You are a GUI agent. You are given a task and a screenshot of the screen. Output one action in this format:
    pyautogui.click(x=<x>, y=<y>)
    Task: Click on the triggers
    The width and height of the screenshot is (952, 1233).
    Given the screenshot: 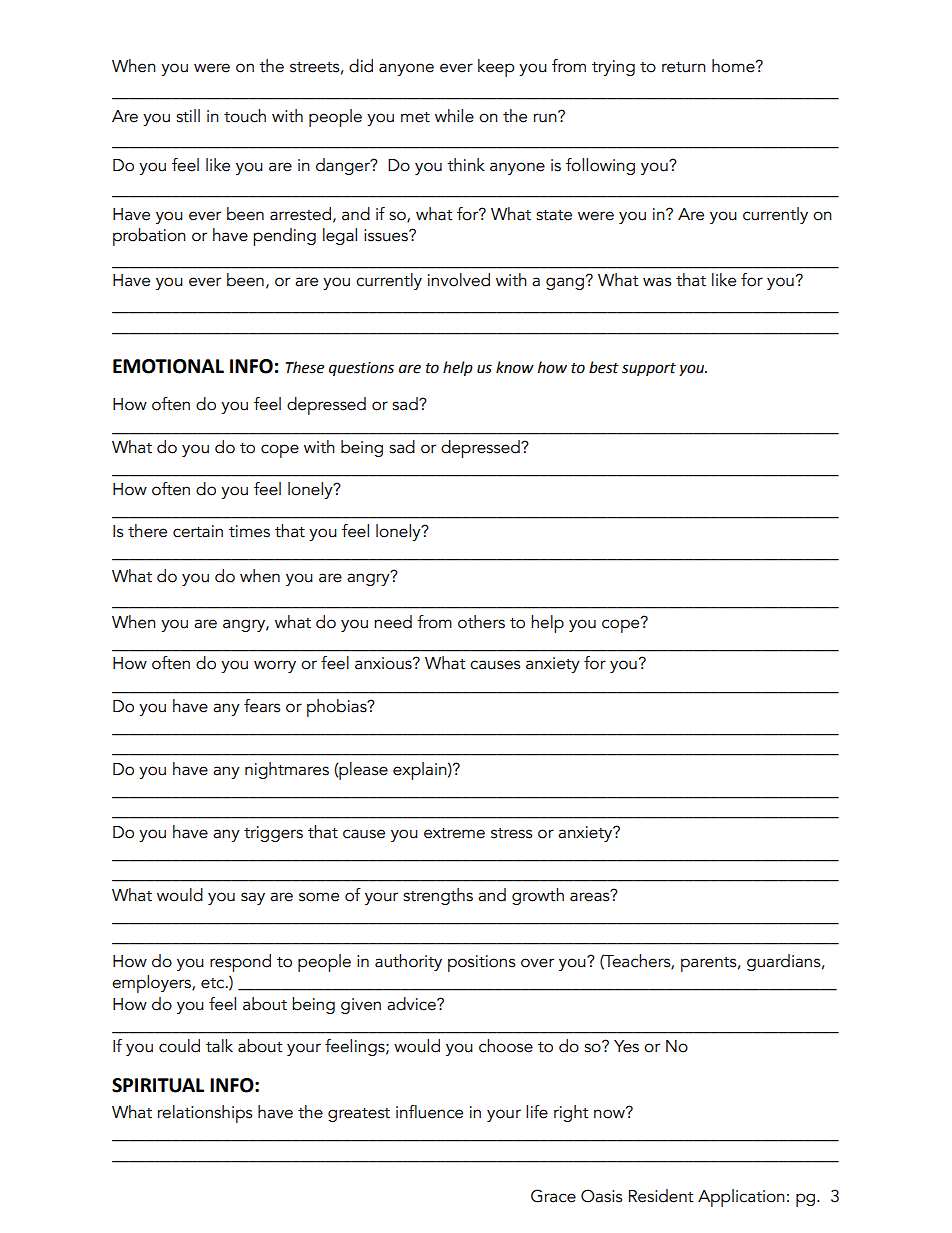 What is the action you would take?
    pyautogui.click(x=273, y=834)
